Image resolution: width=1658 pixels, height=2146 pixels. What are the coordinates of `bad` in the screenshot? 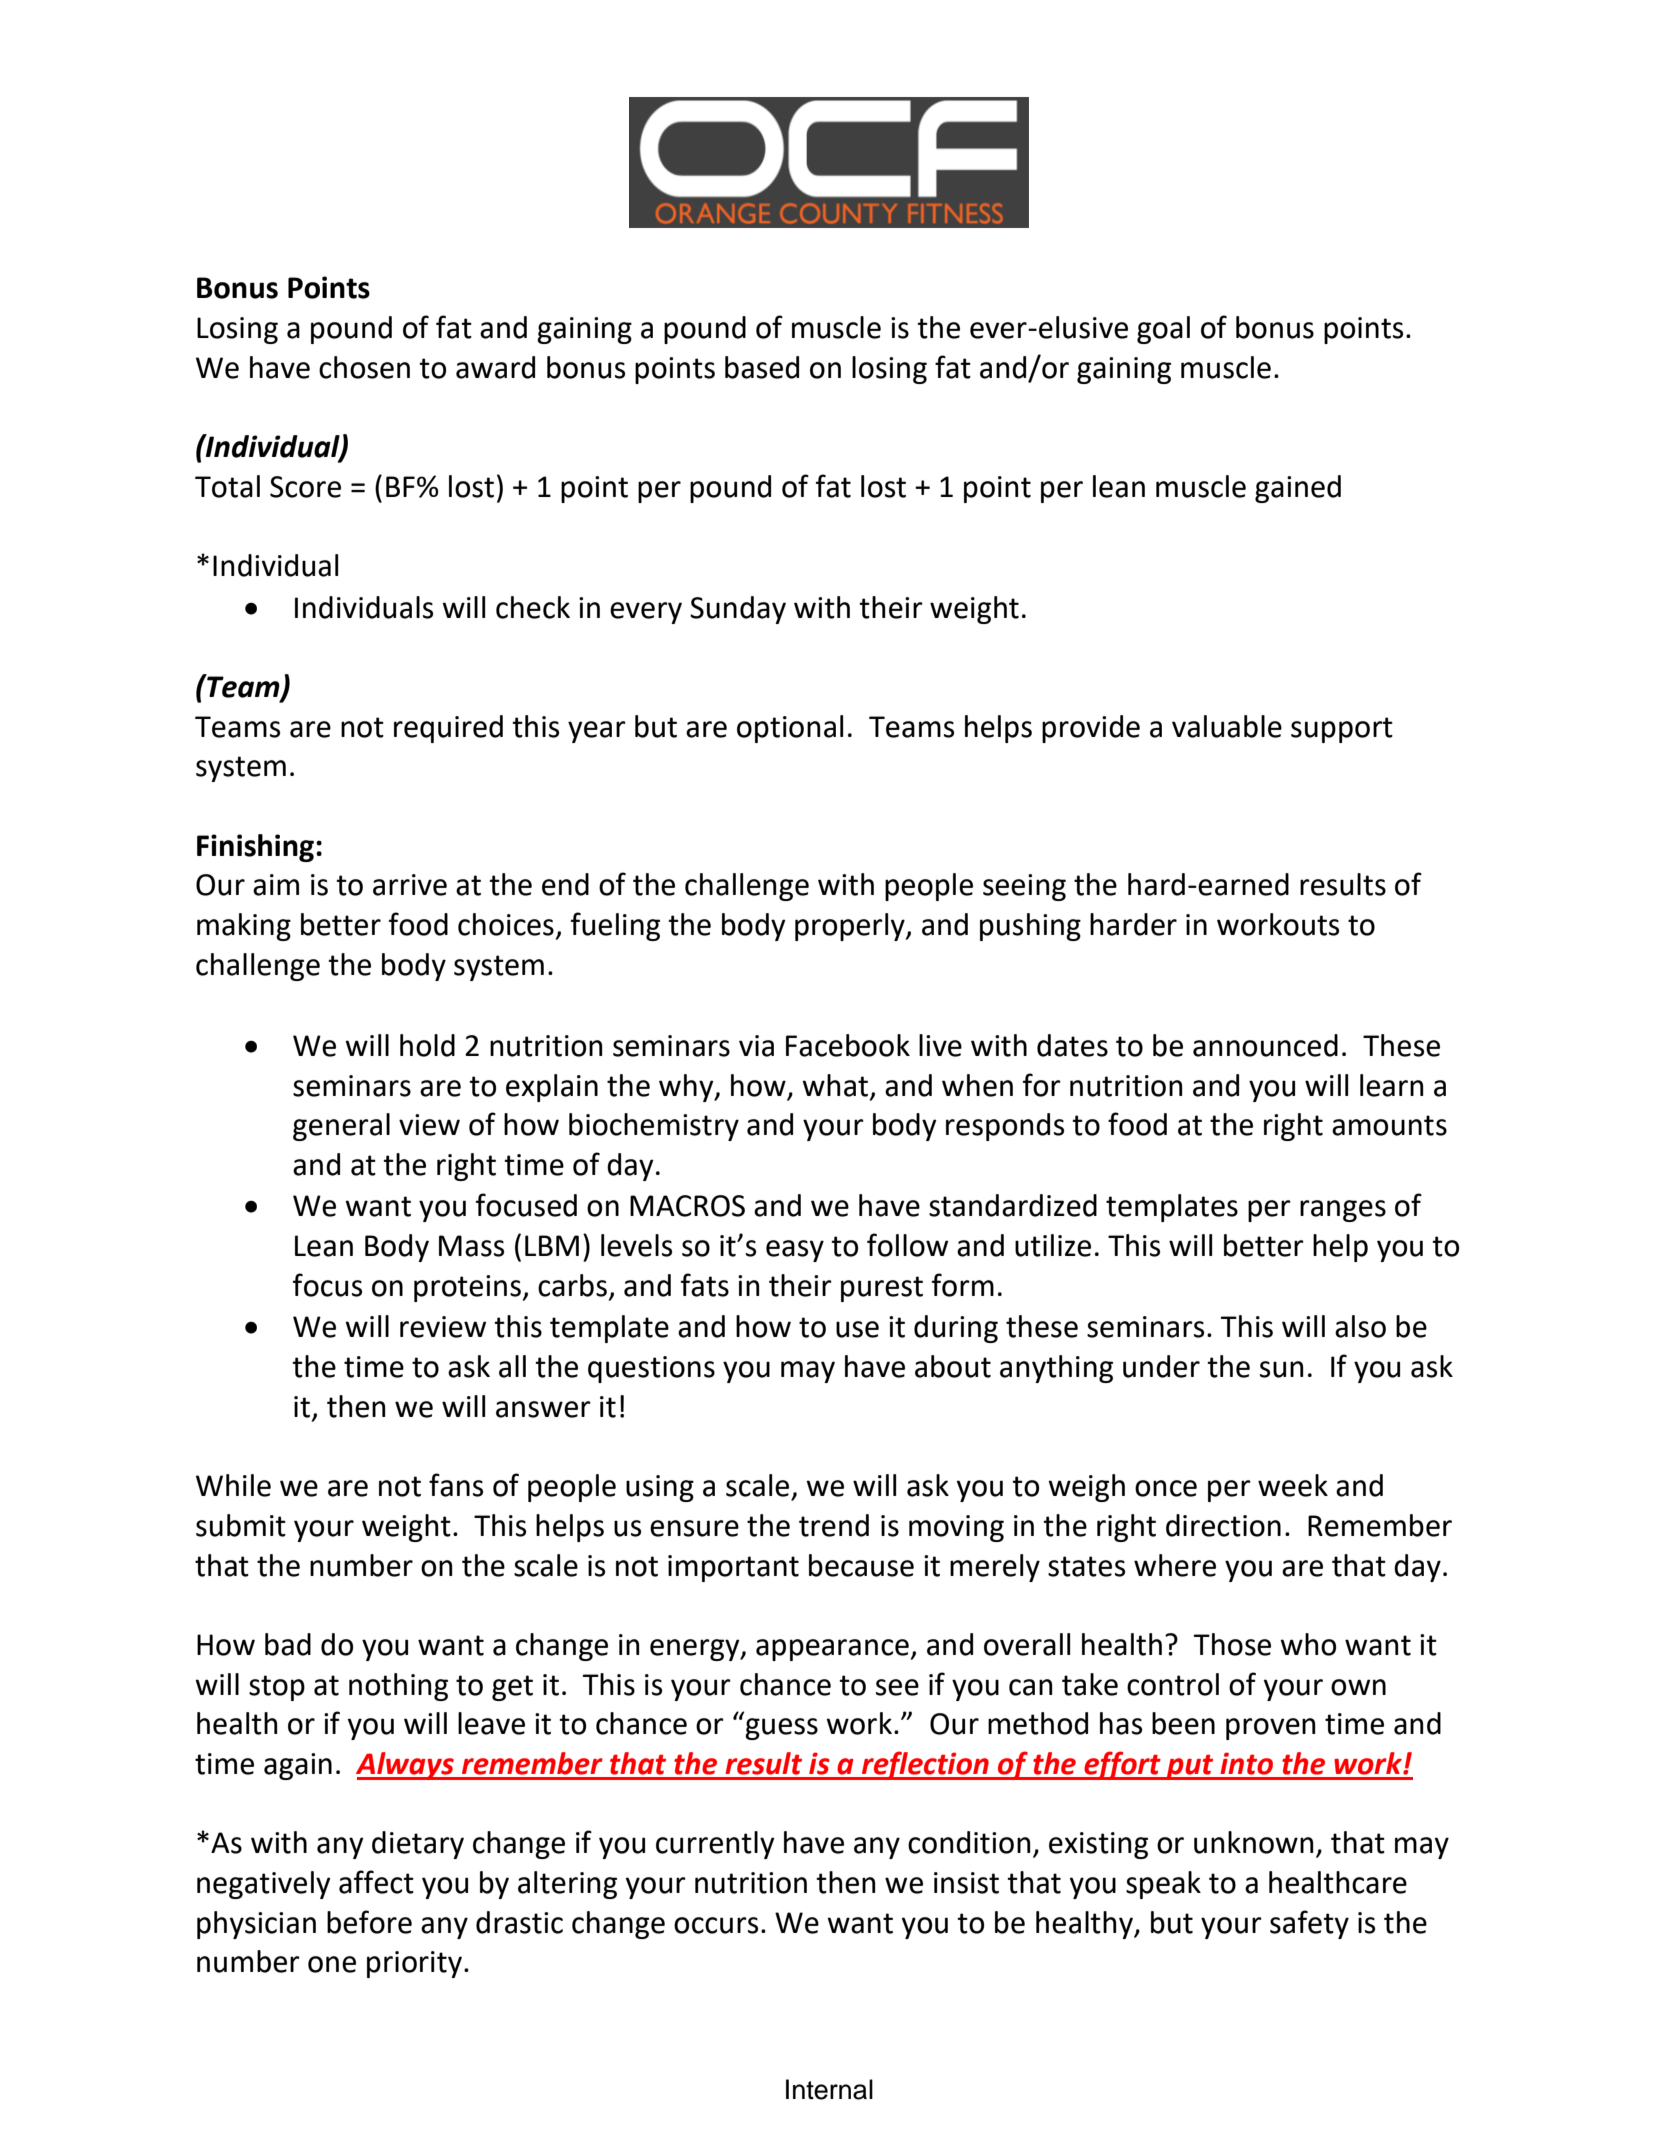 It's located at (288, 1644).
